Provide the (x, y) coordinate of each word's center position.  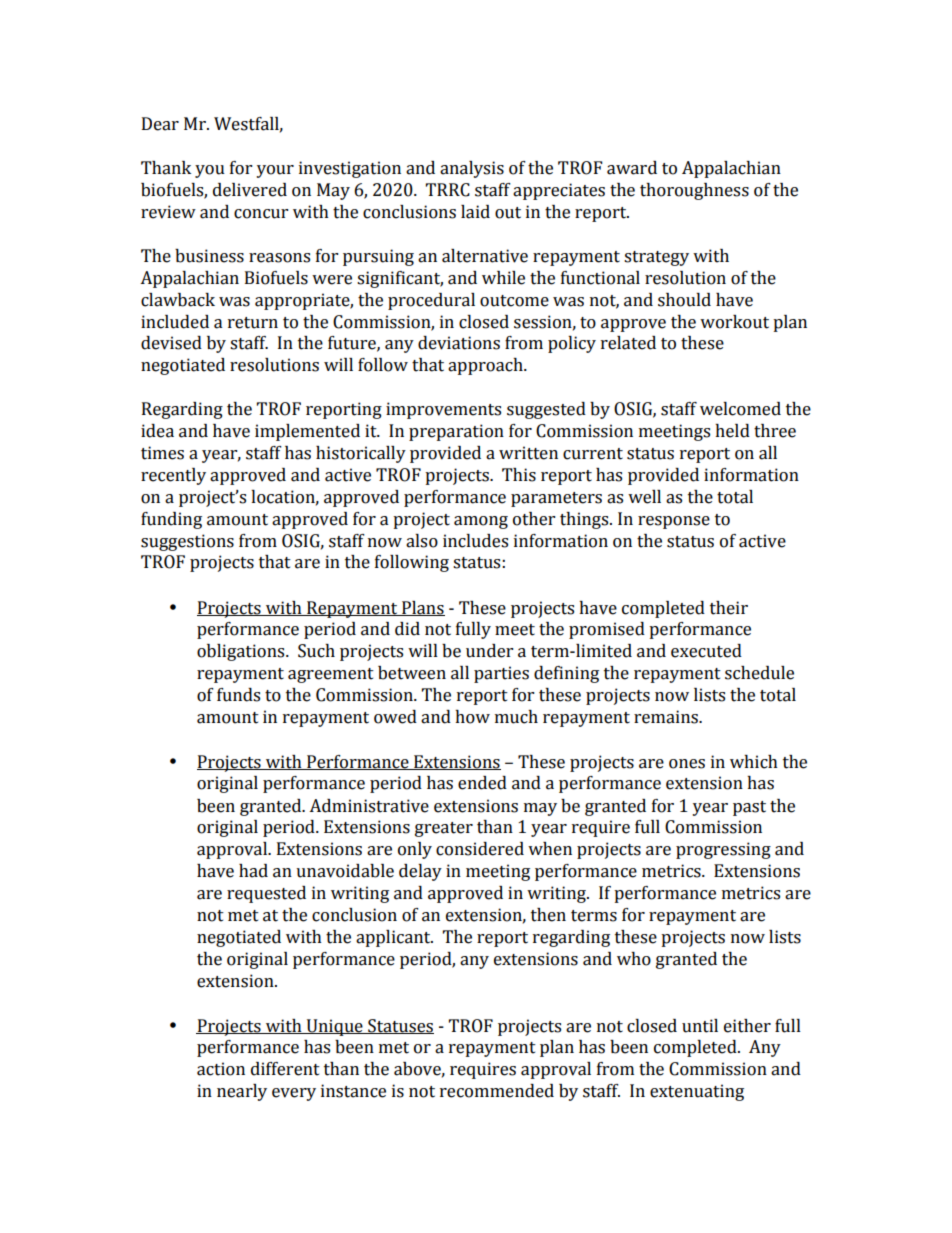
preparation (456, 432)
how (472, 717)
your (275, 171)
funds (238, 695)
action (221, 1069)
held (732, 431)
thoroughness (694, 191)
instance (353, 1091)
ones (687, 764)
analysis (472, 169)
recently (173, 476)
